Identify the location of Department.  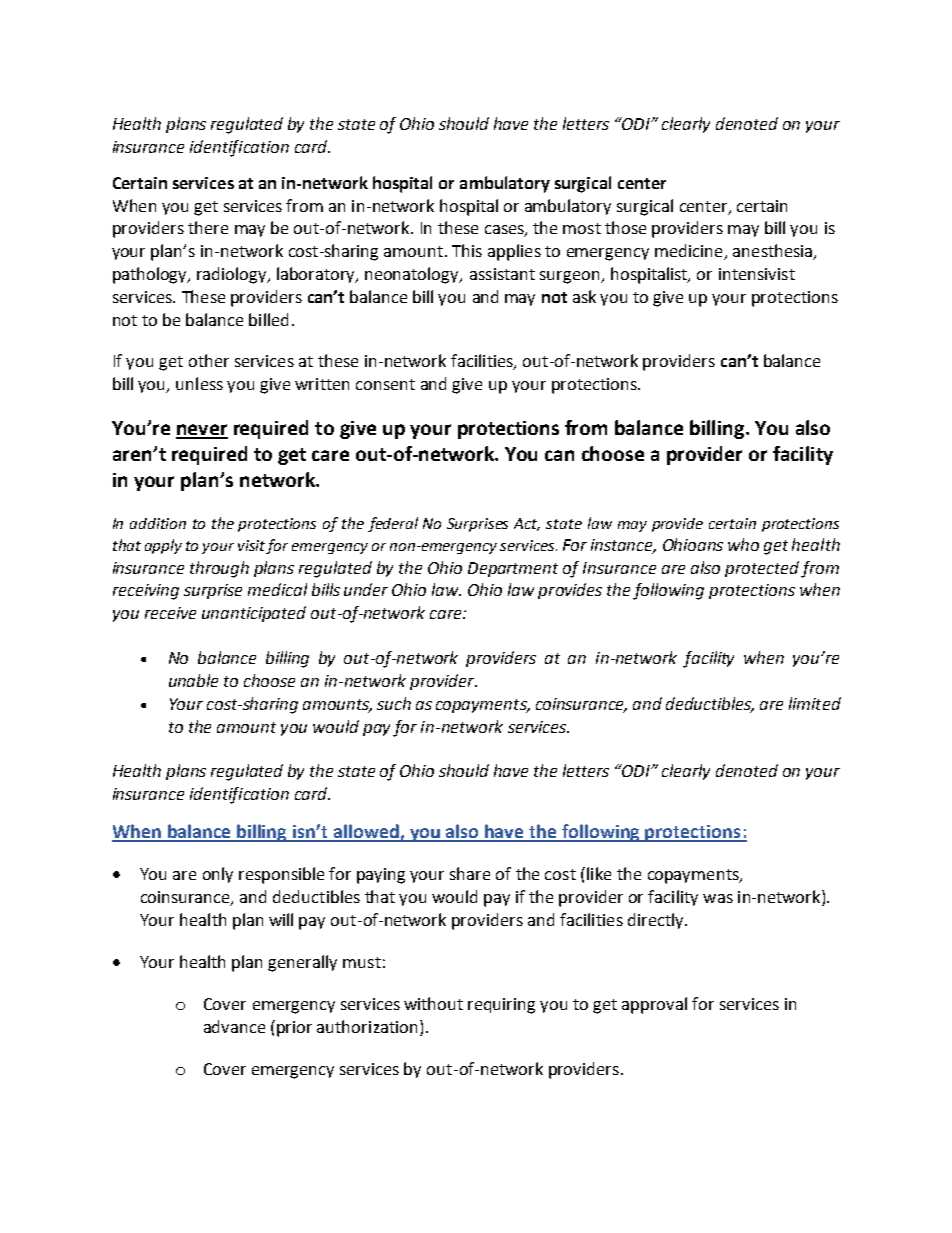
(513, 569).
